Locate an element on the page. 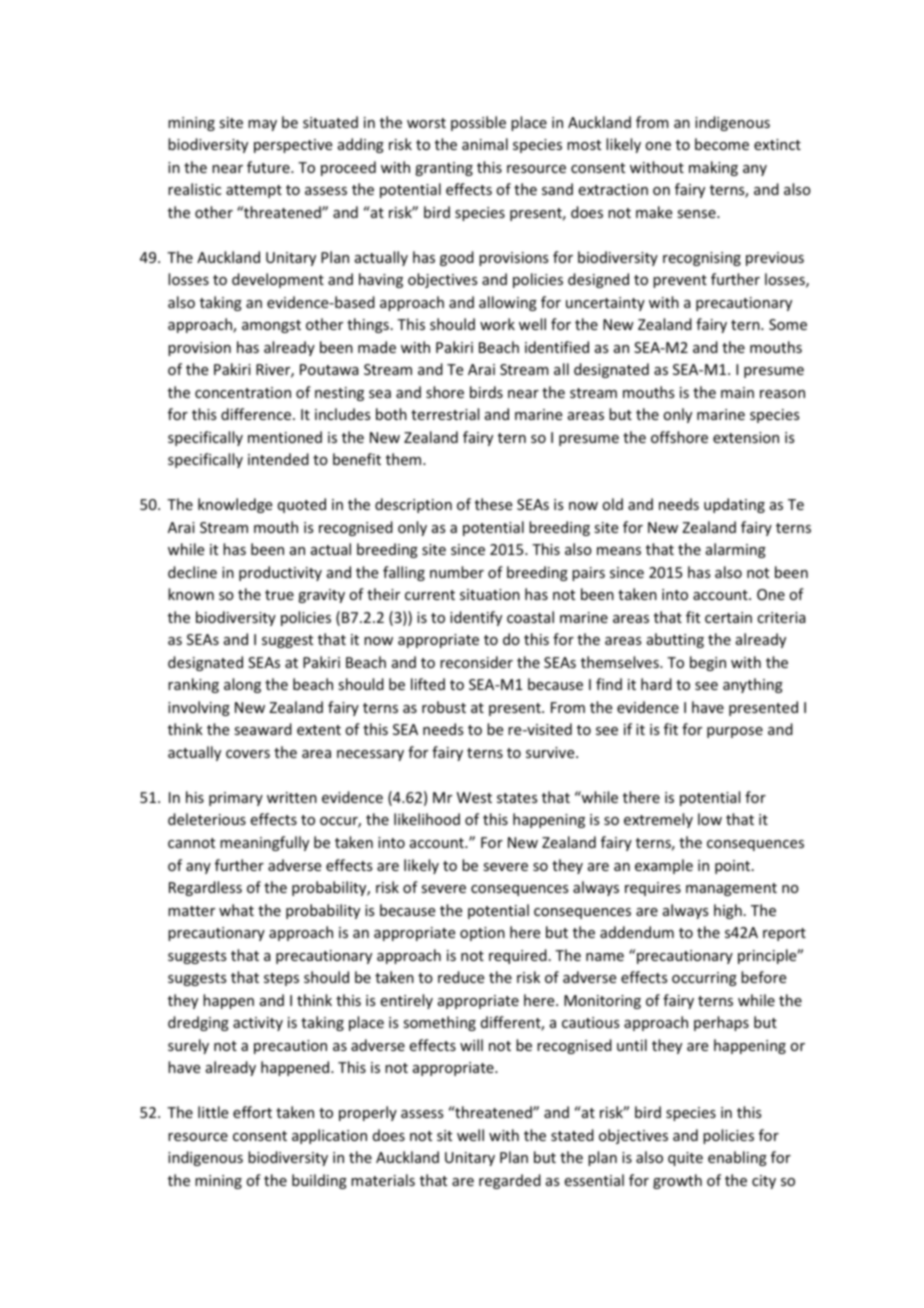 Image resolution: width=924 pixels, height=1308 pixels. become is located at coordinates (722, 144).
